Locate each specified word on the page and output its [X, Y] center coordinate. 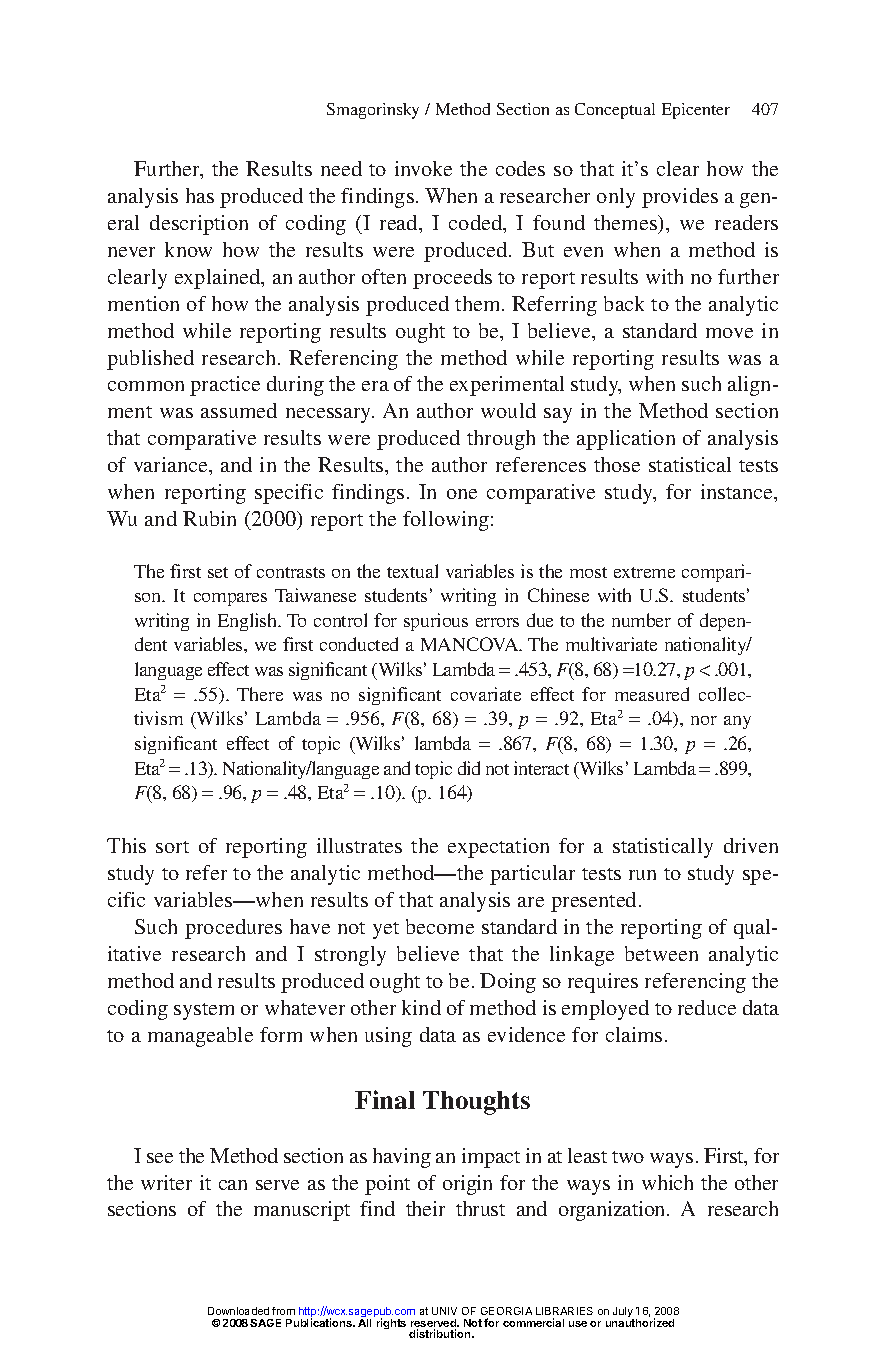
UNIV [444, 1311]
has [200, 195]
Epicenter [696, 111]
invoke [423, 168]
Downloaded [238, 1311]
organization [613, 1211]
